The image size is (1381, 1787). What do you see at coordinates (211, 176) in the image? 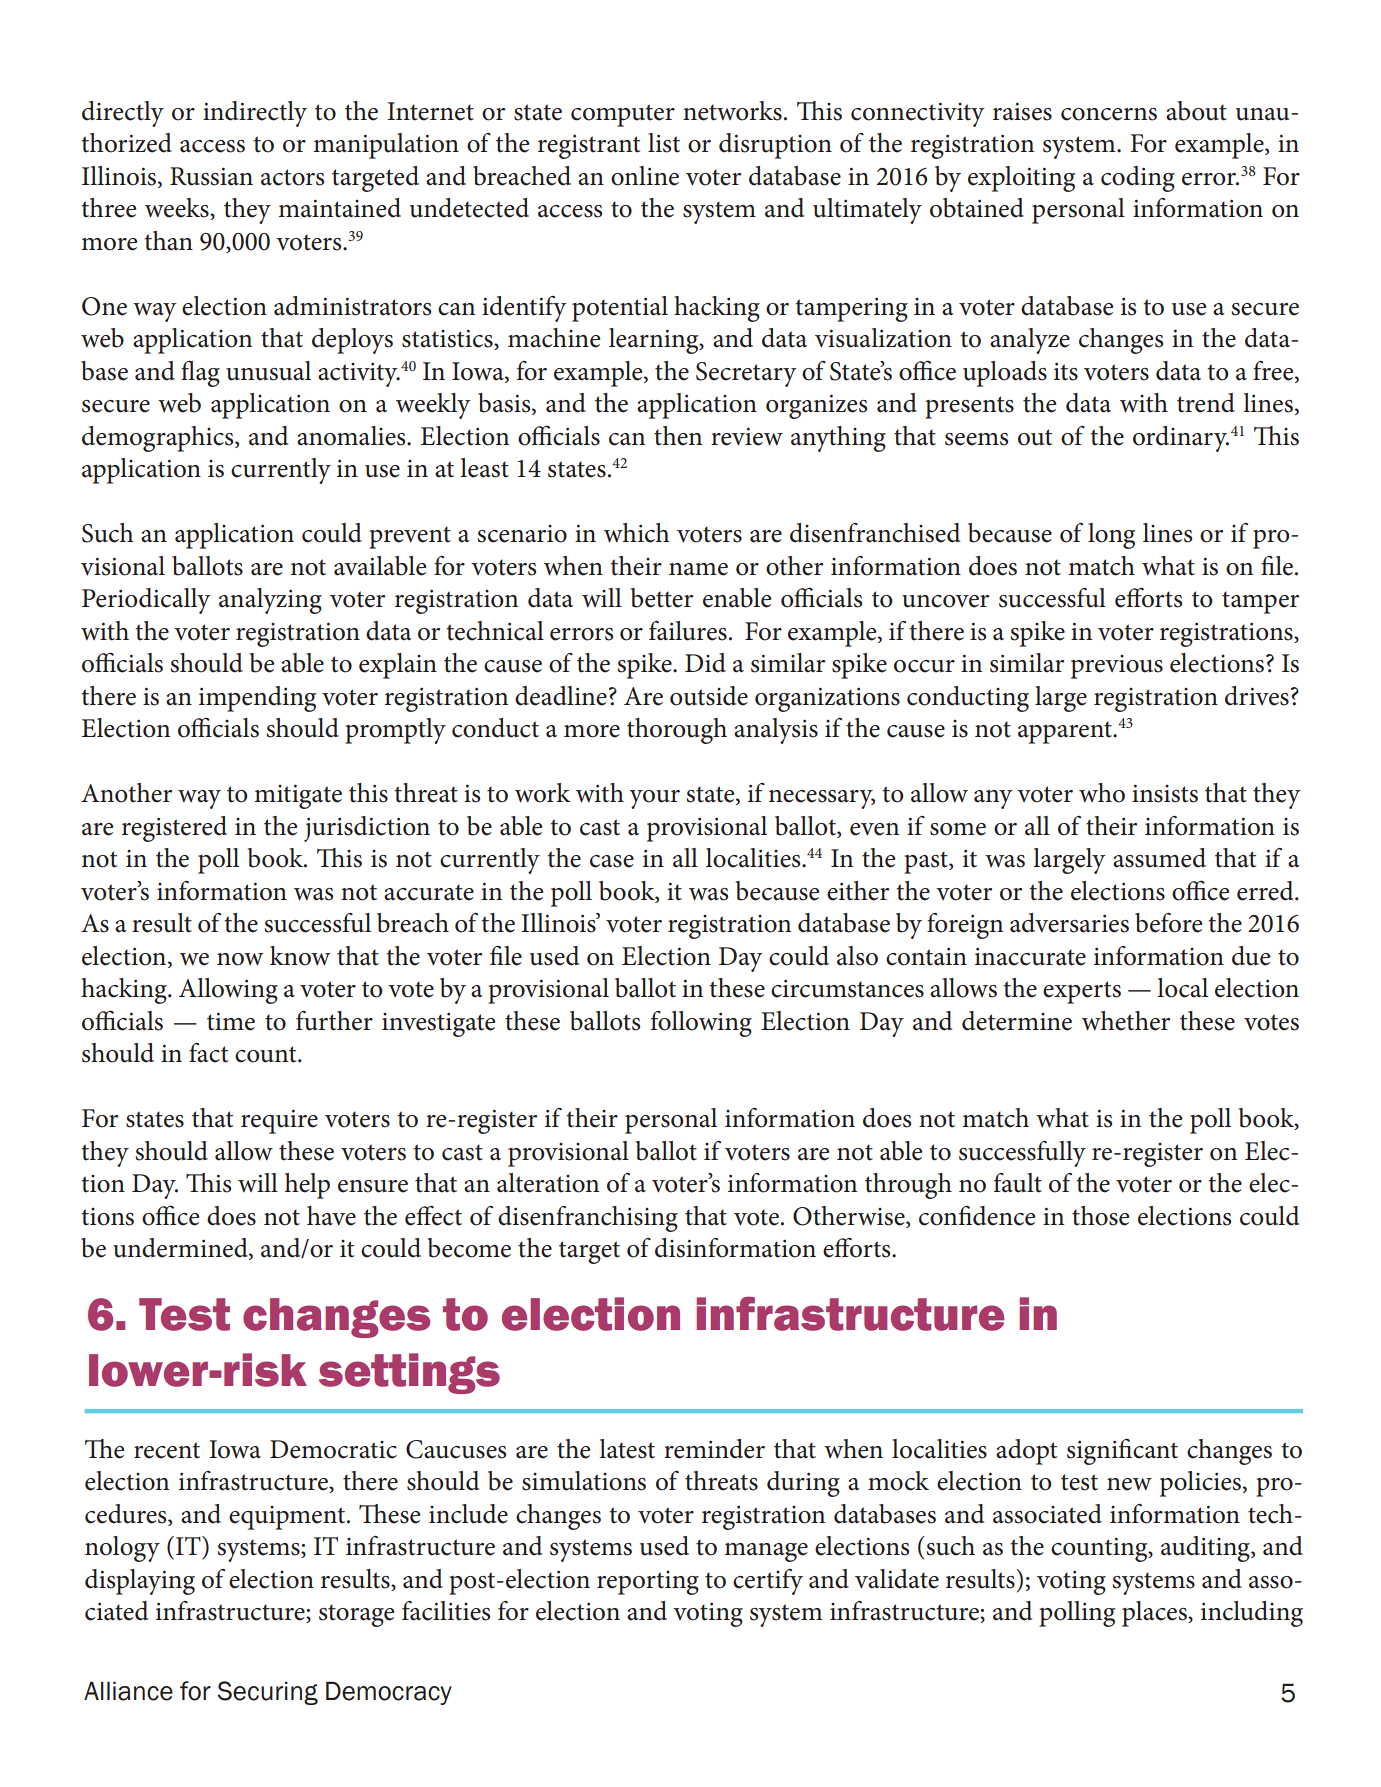
I see `Russian` at bounding box center [211, 176].
